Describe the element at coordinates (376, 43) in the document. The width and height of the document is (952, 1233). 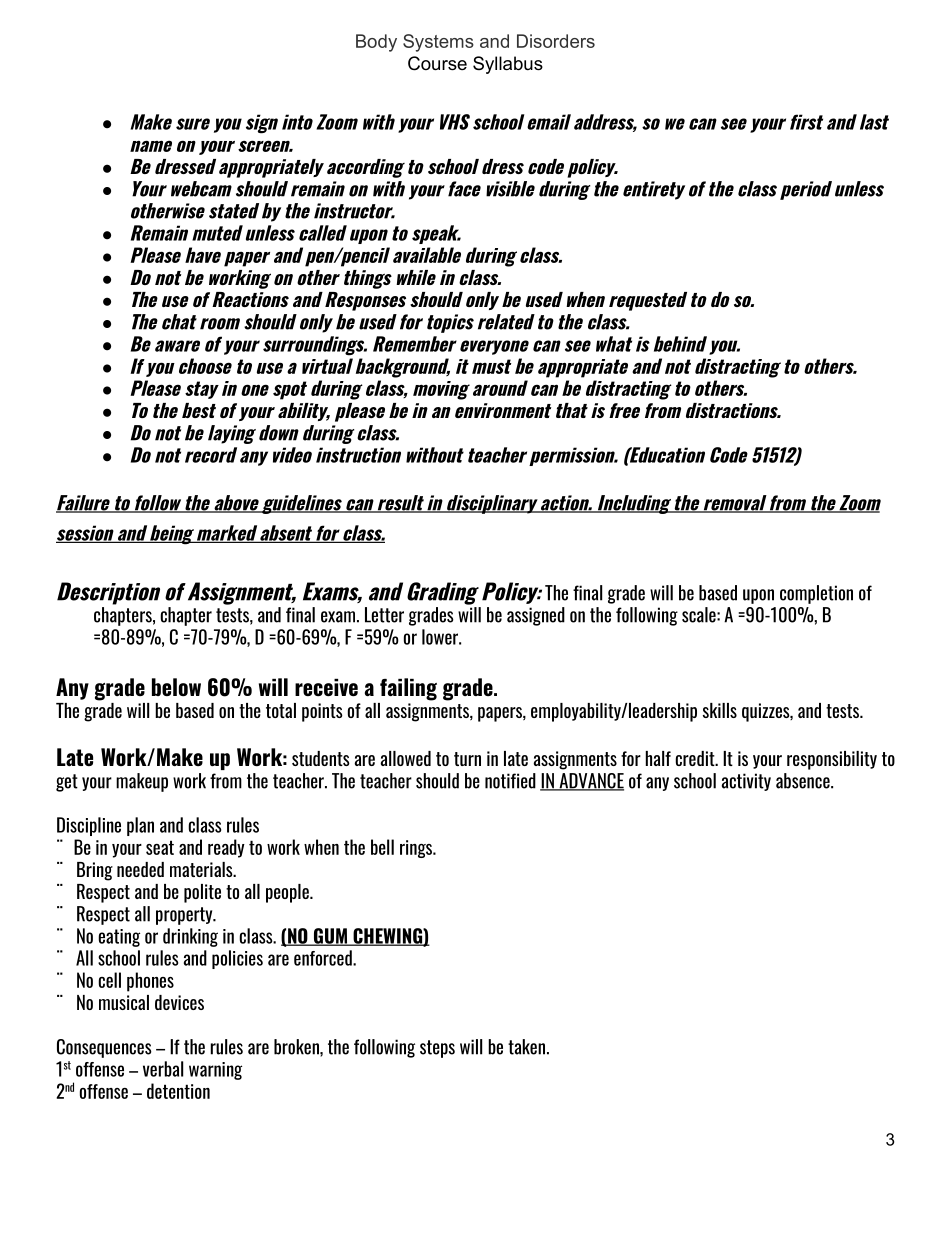
I see `Body` at that location.
